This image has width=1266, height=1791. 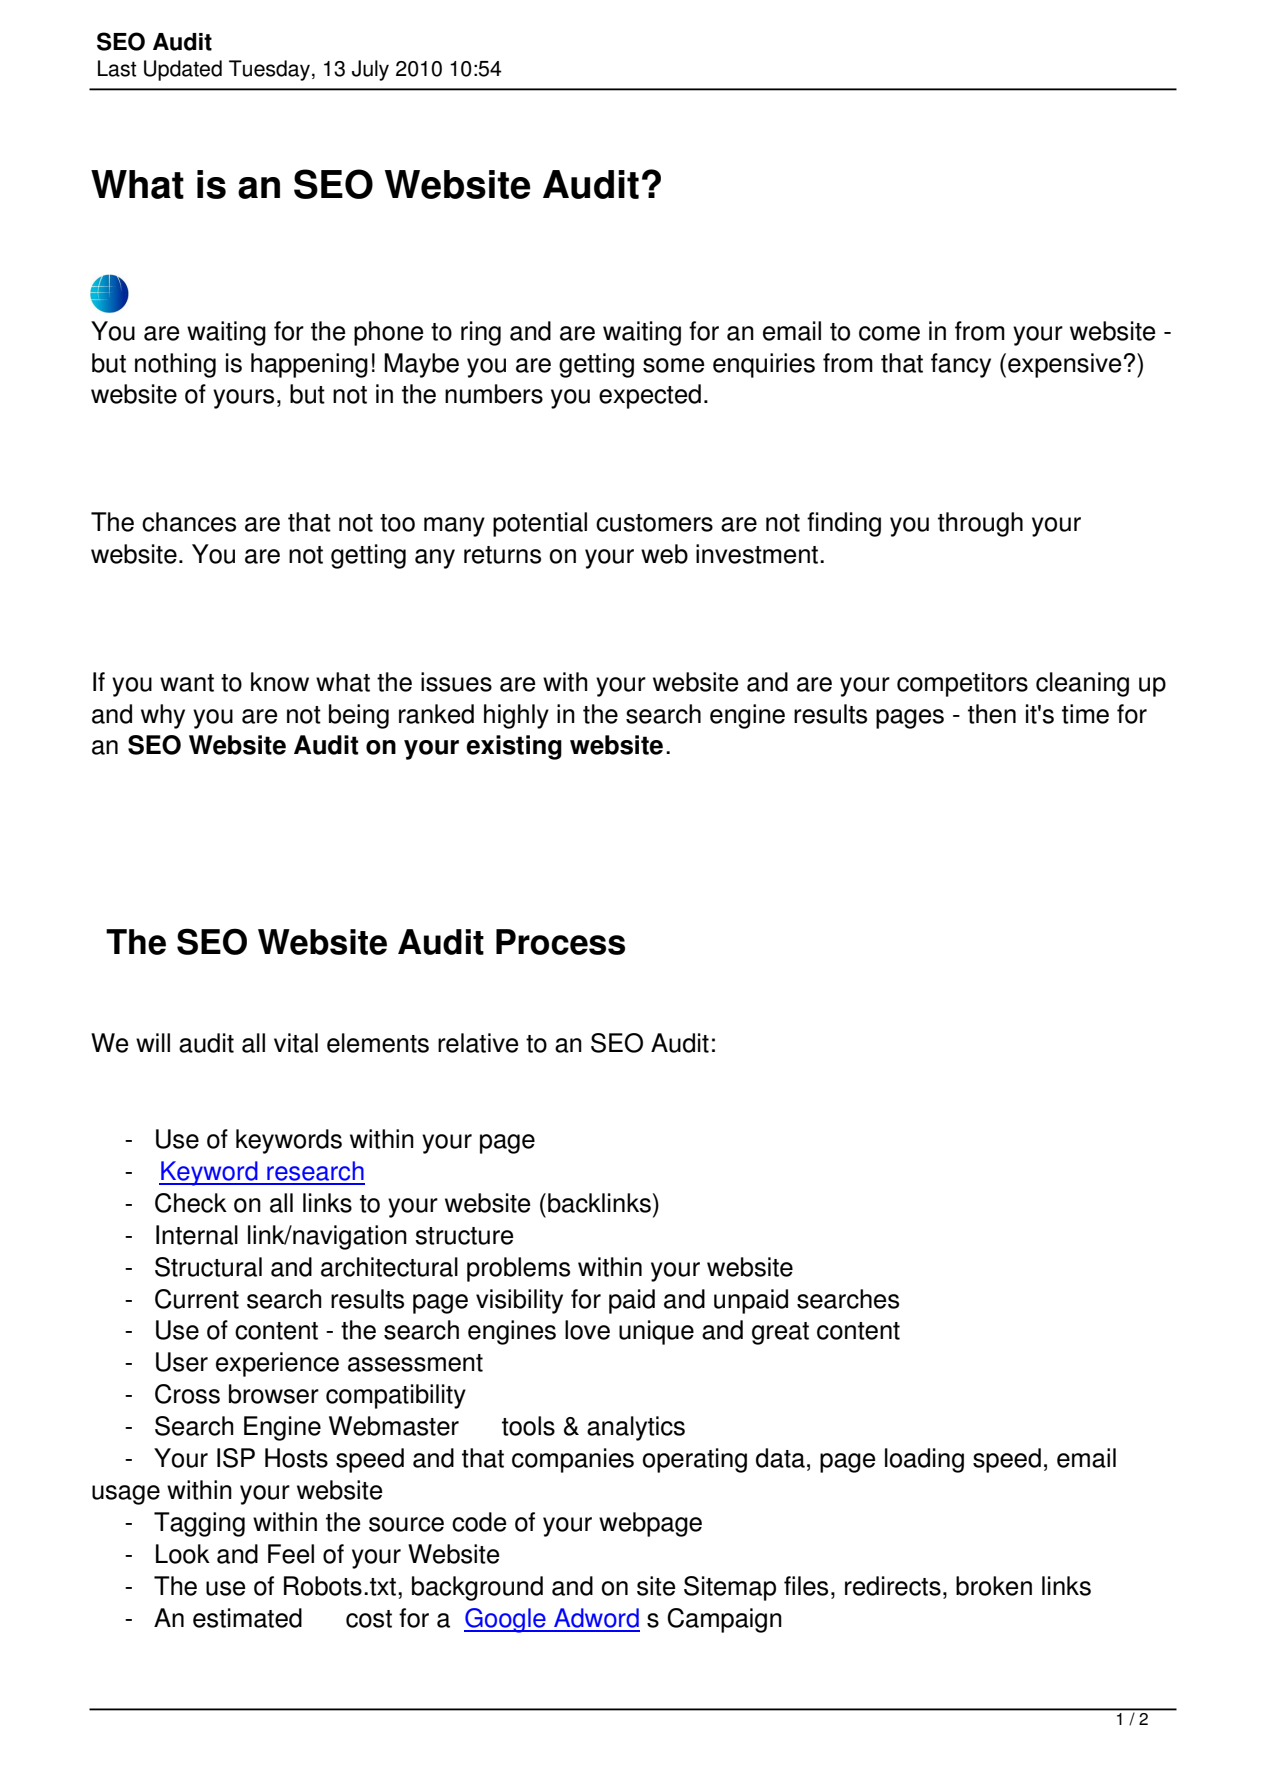 What do you see at coordinates (560, 942) in the image?
I see `Process` at bounding box center [560, 942].
